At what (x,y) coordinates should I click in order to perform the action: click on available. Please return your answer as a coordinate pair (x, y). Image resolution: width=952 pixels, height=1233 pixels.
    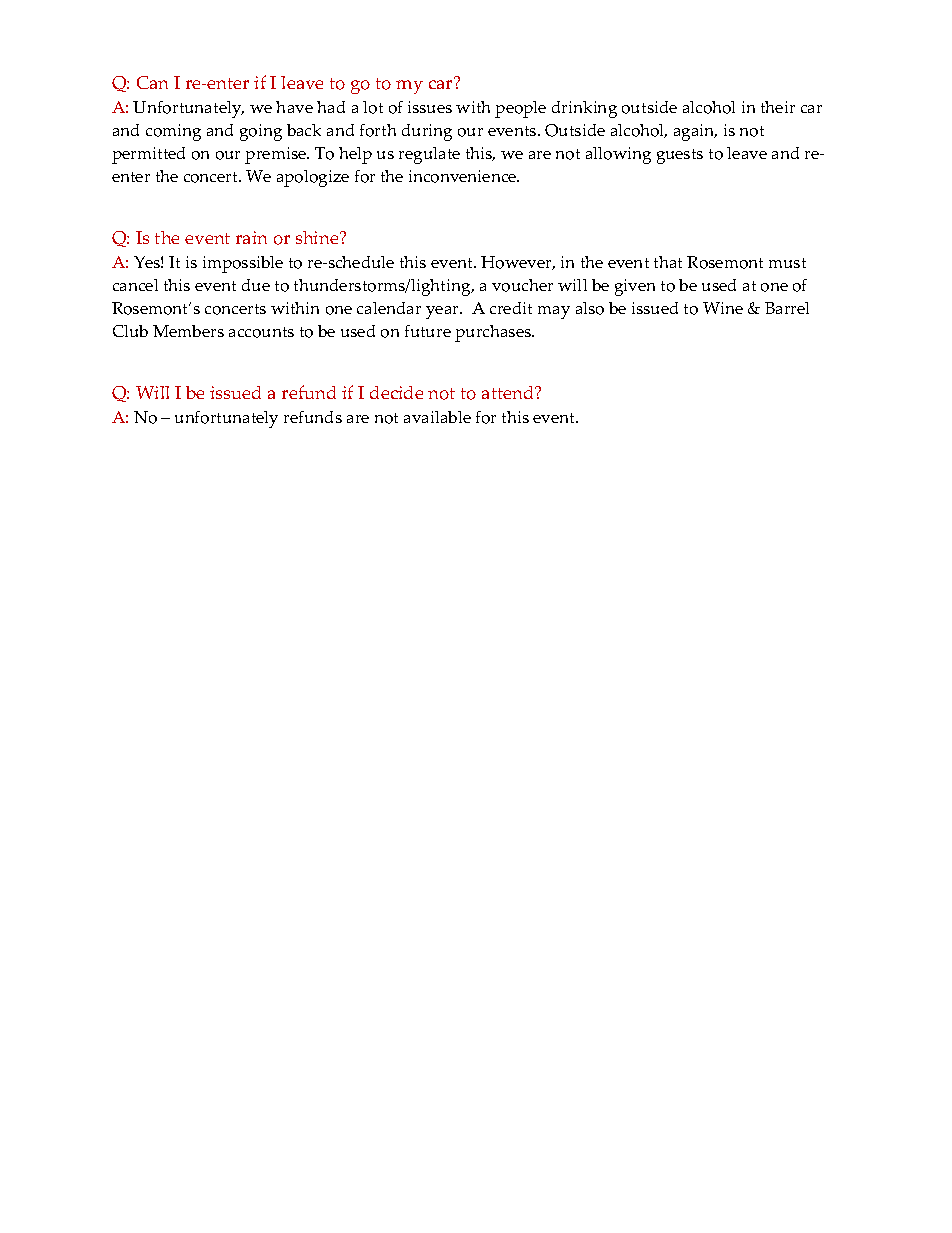
    Looking at the image, I should click on (437, 417).
